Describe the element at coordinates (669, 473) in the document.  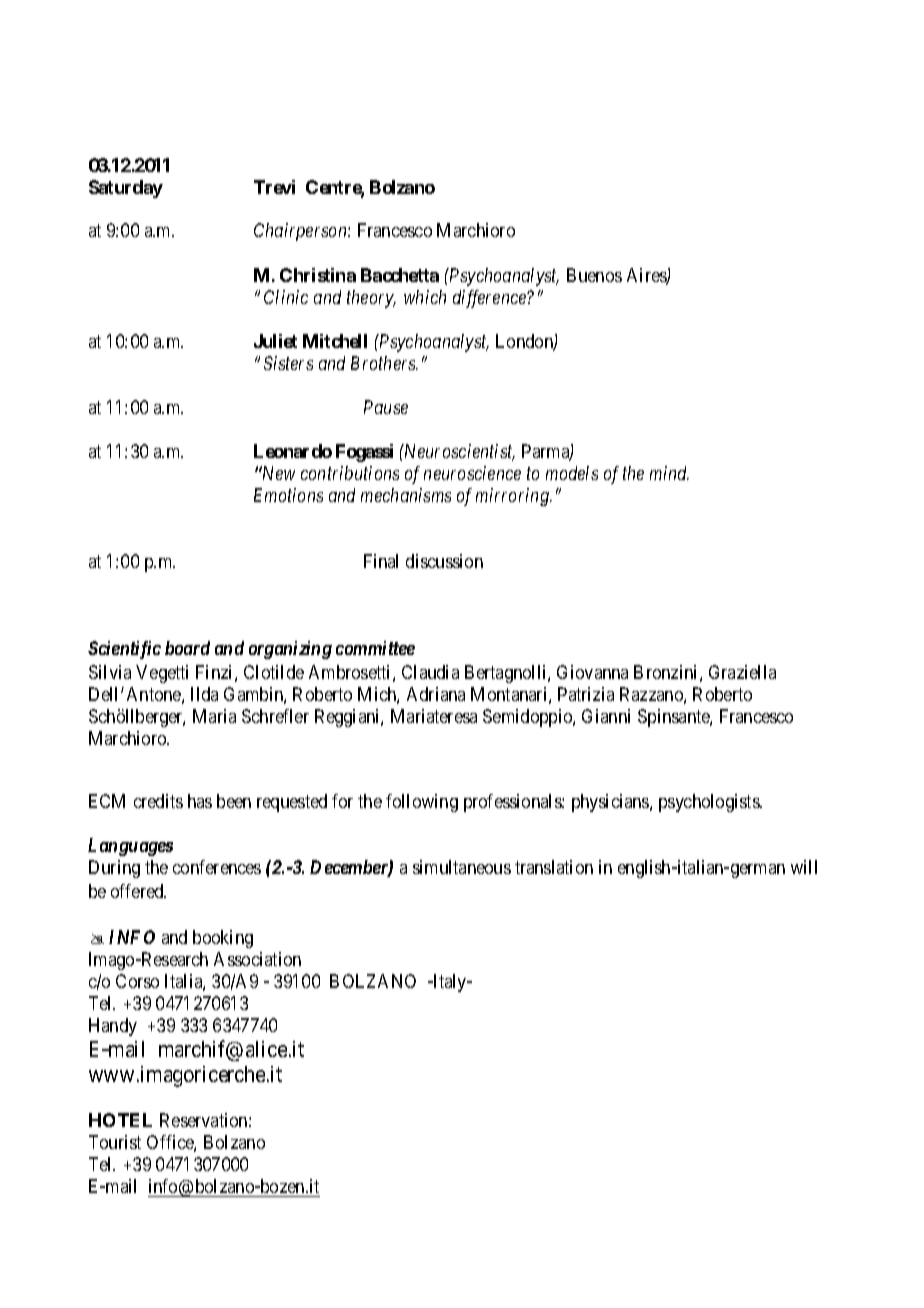
I see `mind` at that location.
